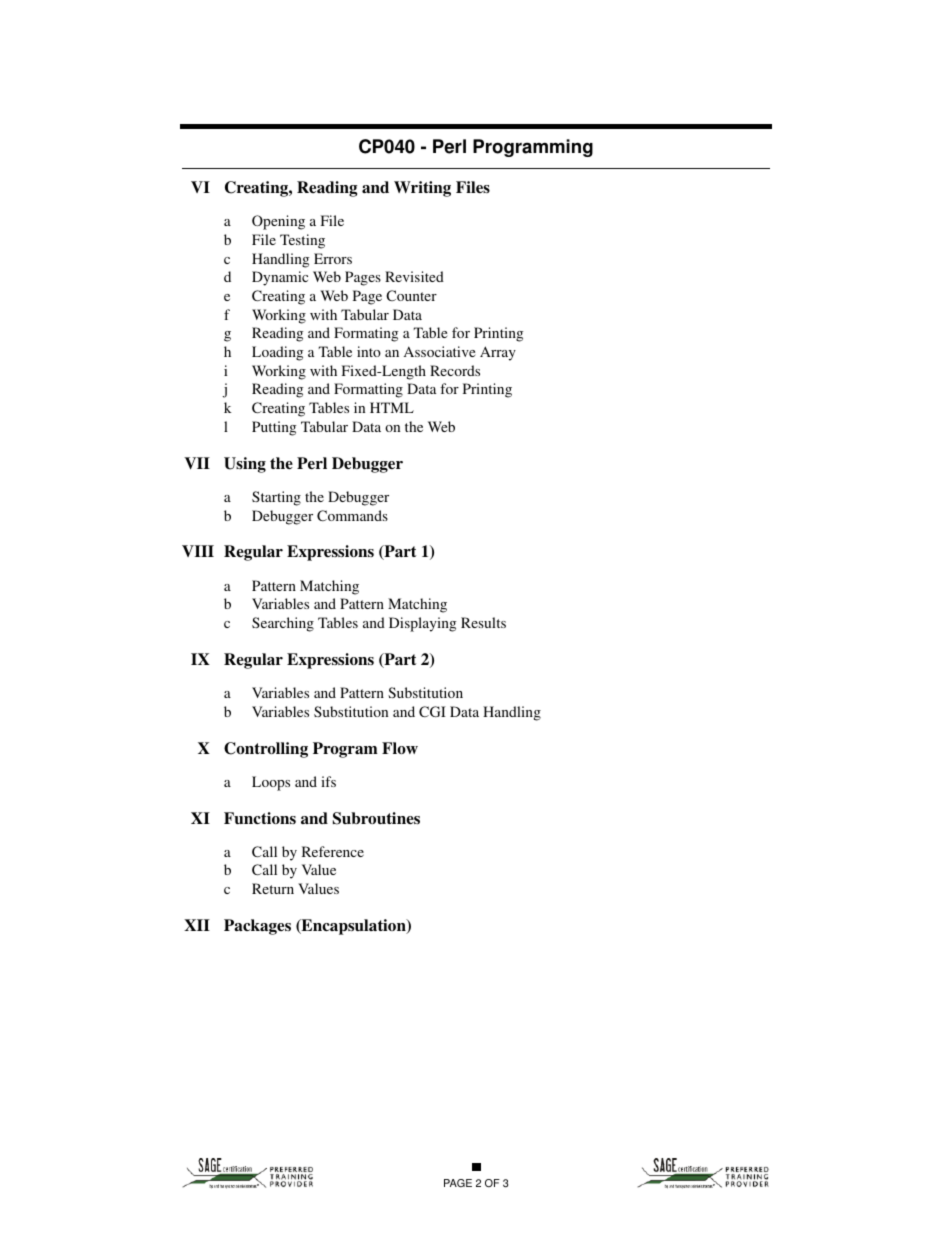  I want to click on Writing, so click(422, 189).
